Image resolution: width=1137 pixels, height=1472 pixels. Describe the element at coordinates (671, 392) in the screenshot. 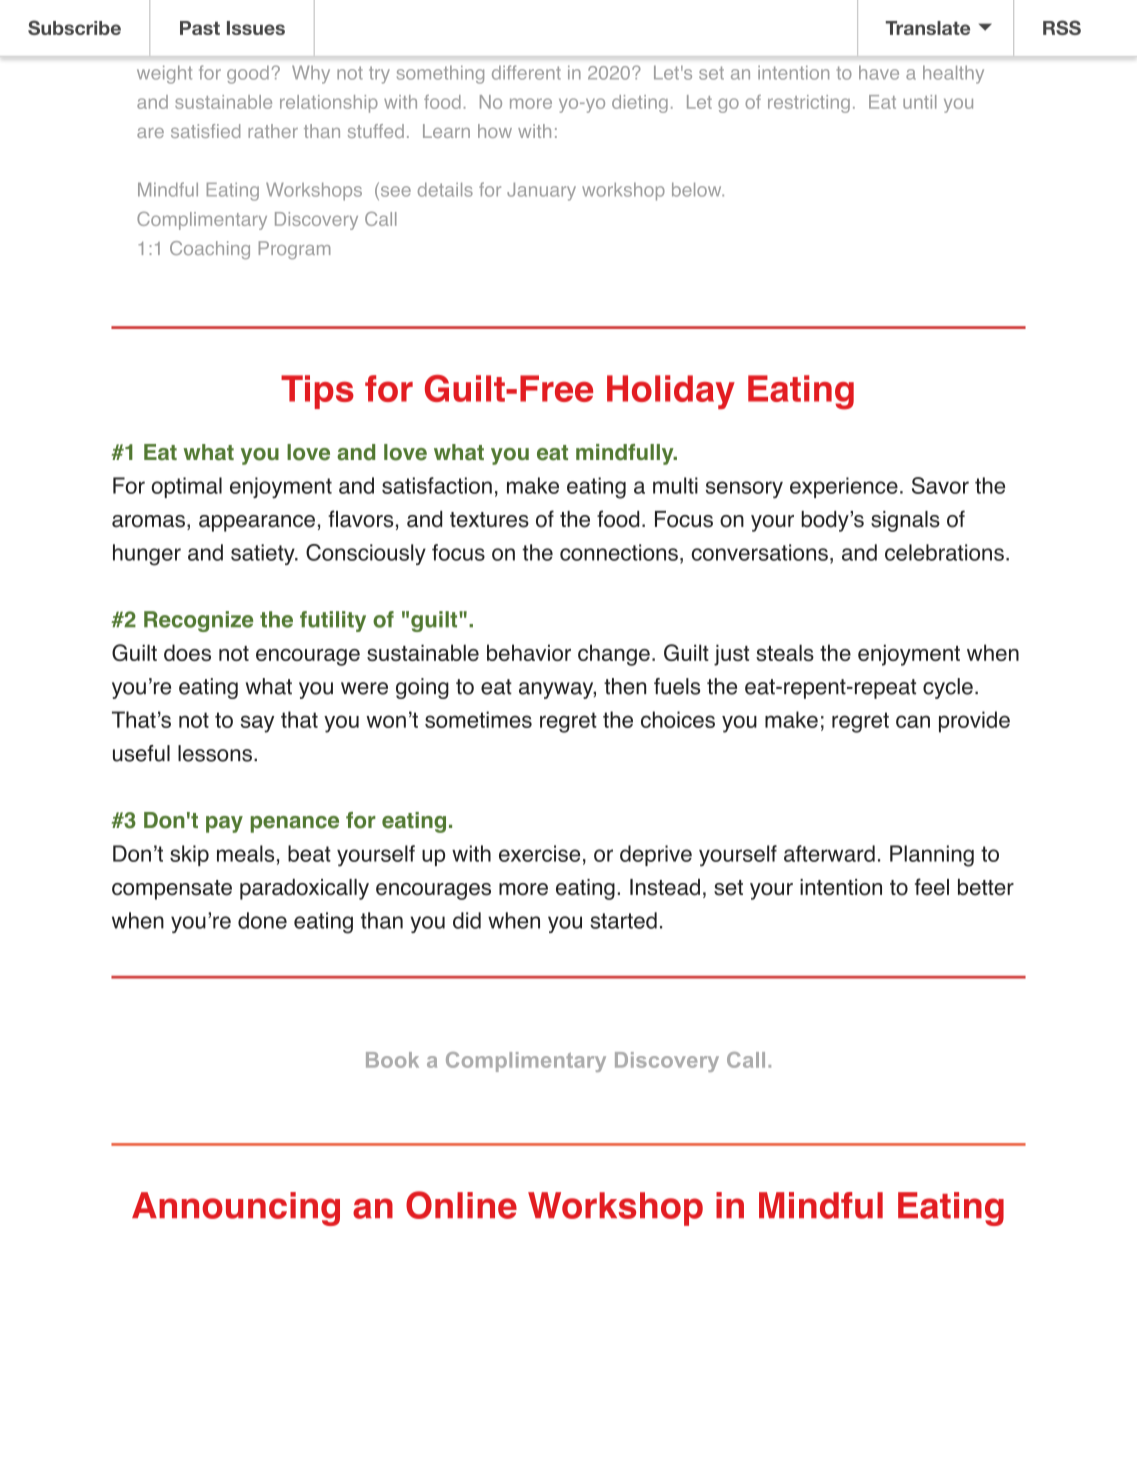

I see `Holiday` at that location.
